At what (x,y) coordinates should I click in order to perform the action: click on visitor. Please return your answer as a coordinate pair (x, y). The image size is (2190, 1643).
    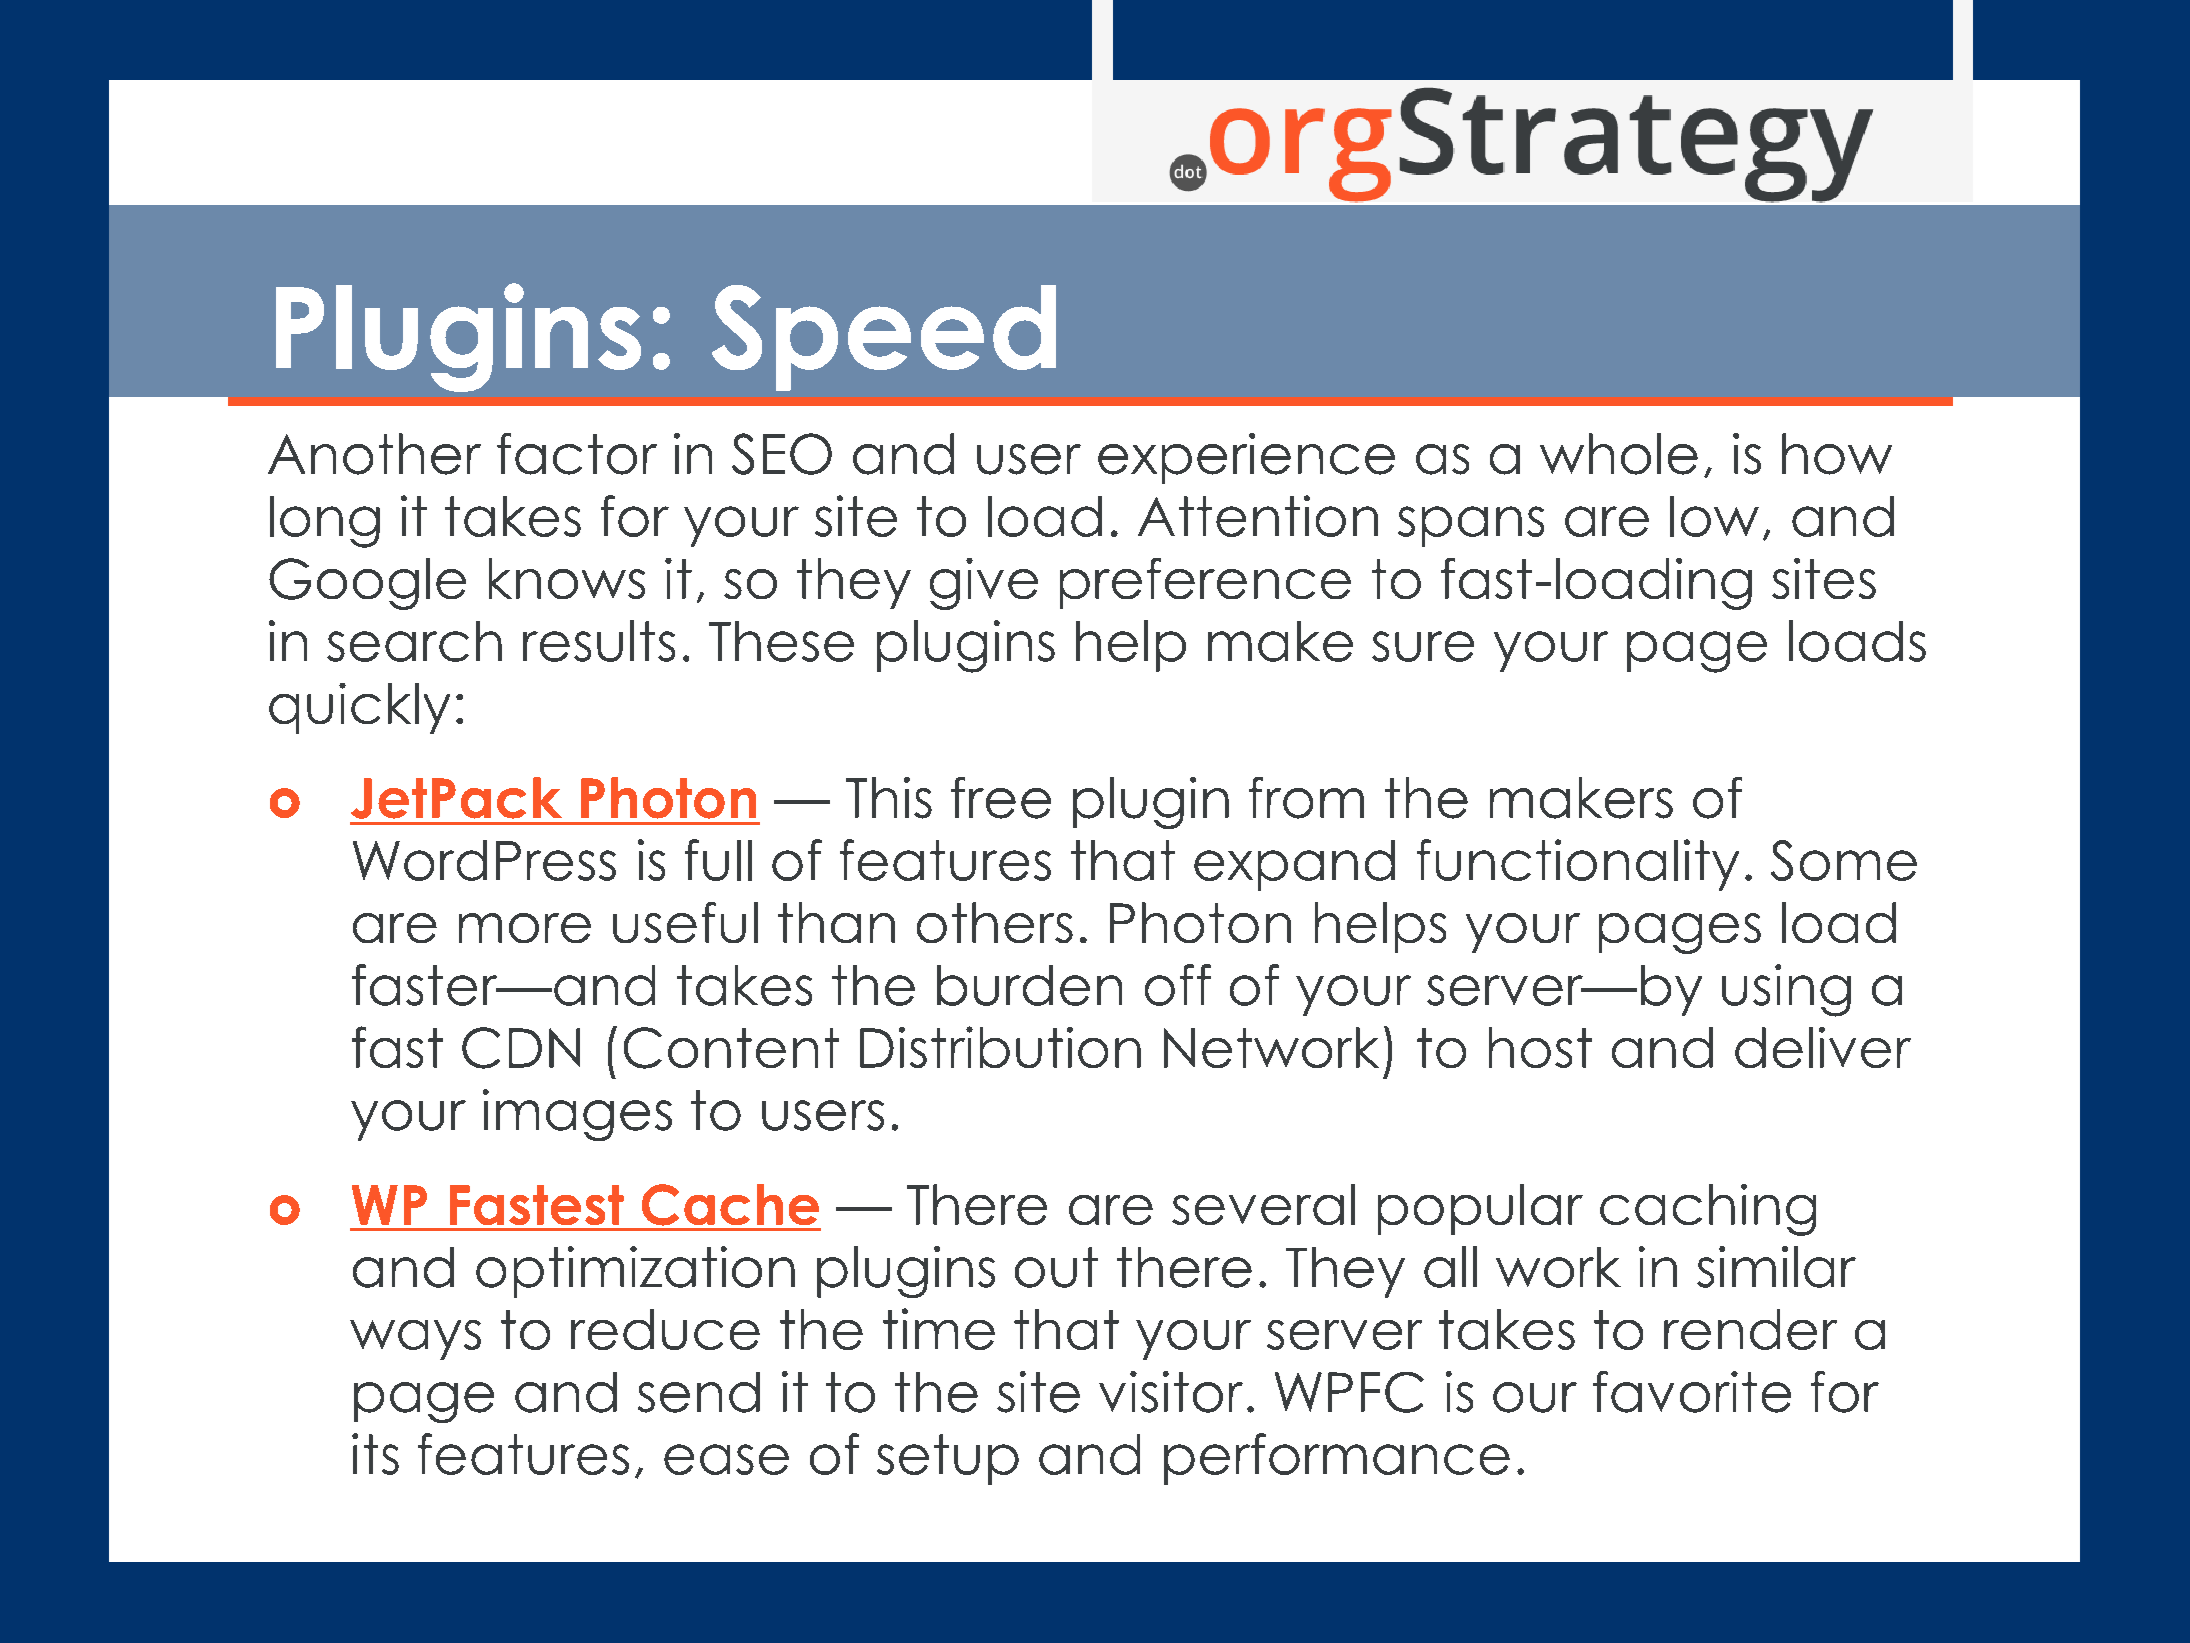
    Looking at the image, I should click on (1171, 1392).
